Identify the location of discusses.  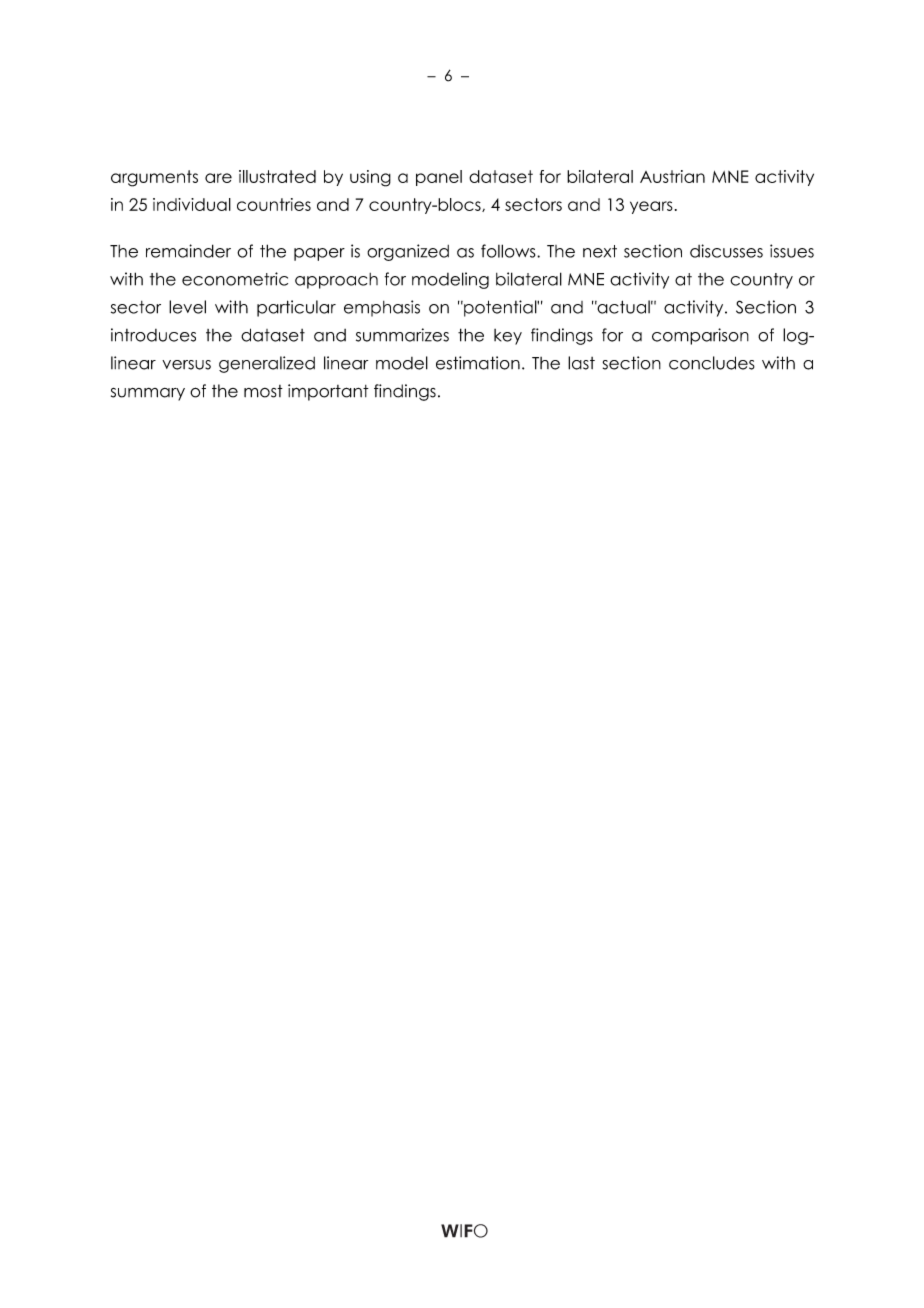
(726, 251).
